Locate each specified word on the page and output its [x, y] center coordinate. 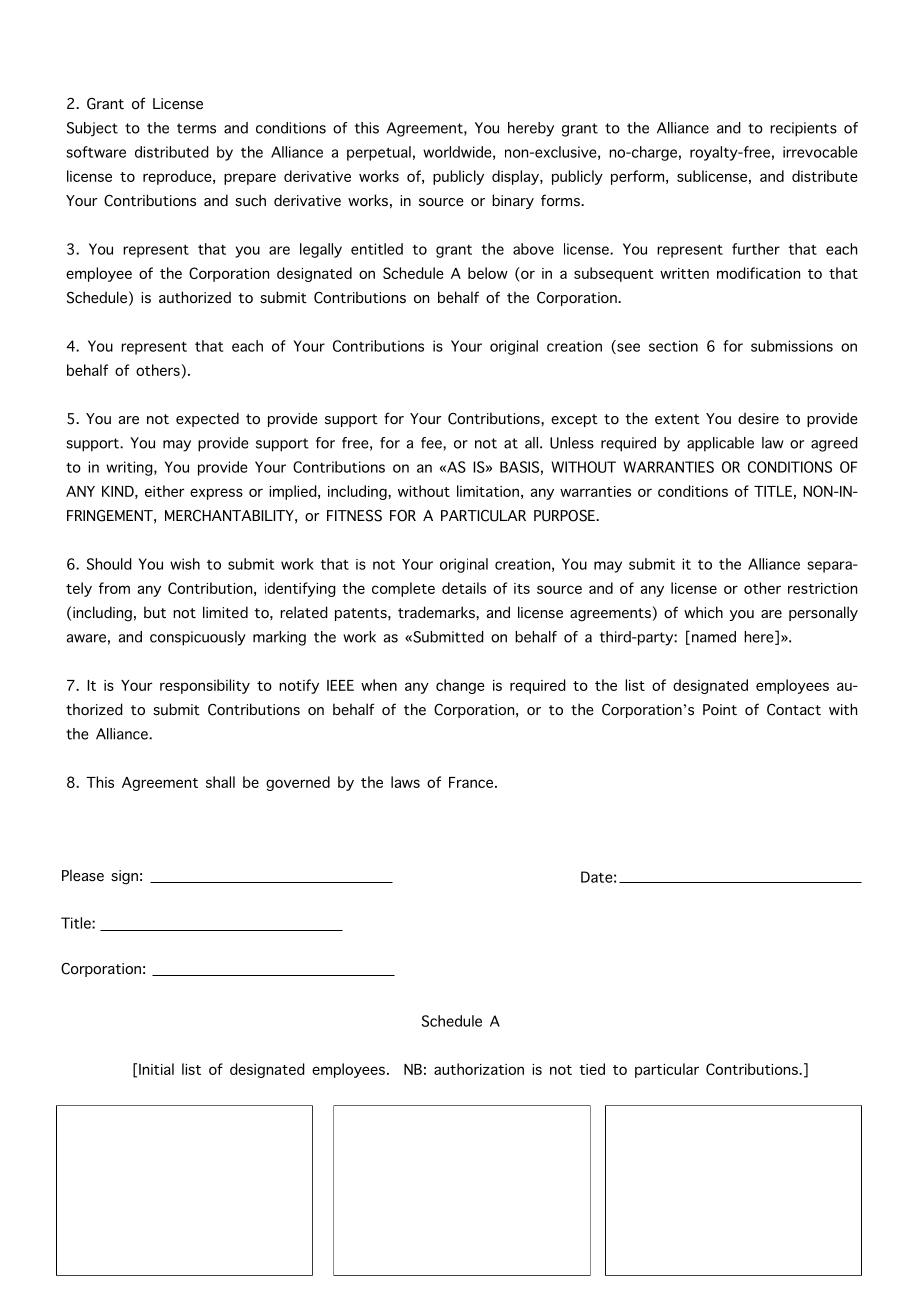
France [472, 782]
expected [207, 419]
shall [220, 782]
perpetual [379, 153]
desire [758, 418]
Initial [156, 1069]
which [703, 612]
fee [432, 444]
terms [196, 128]
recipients [803, 129]
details [464, 588]
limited [225, 612]
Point [720, 710]
